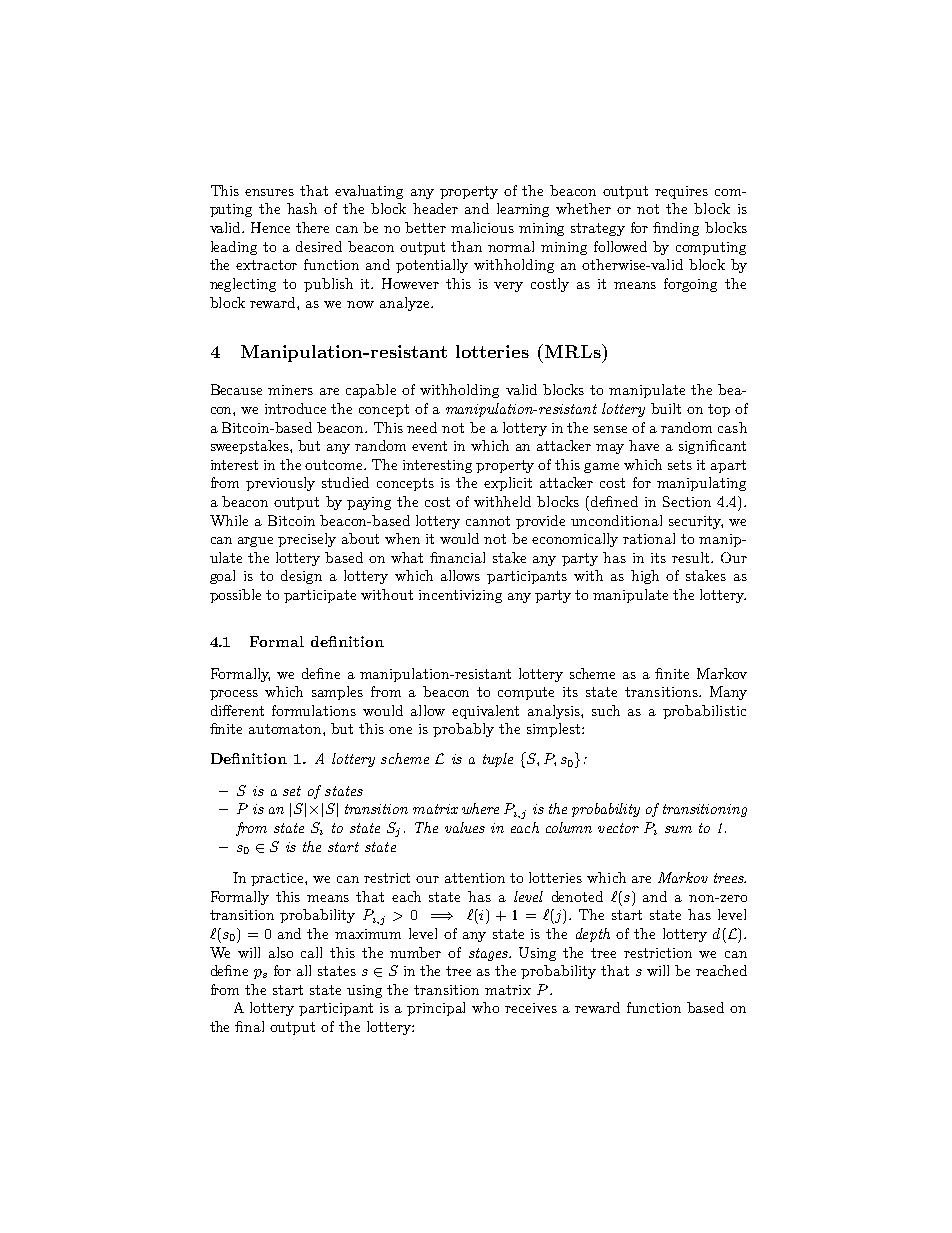 This screenshot has height=1233, width=952. Describe the element at coordinates (593, 935) in the screenshot. I see `depth` at that location.
